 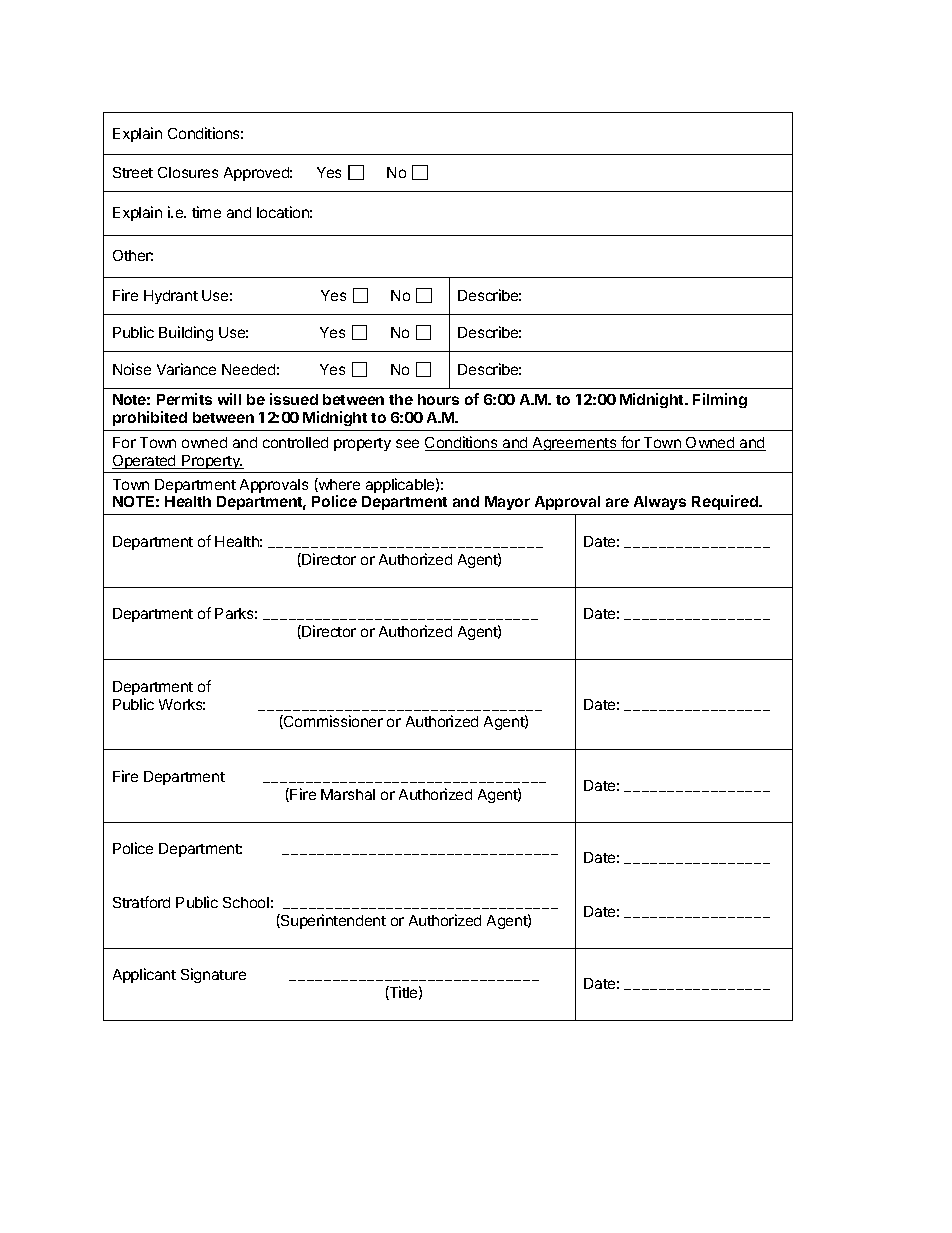 I want to click on time, so click(x=206, y=212).
